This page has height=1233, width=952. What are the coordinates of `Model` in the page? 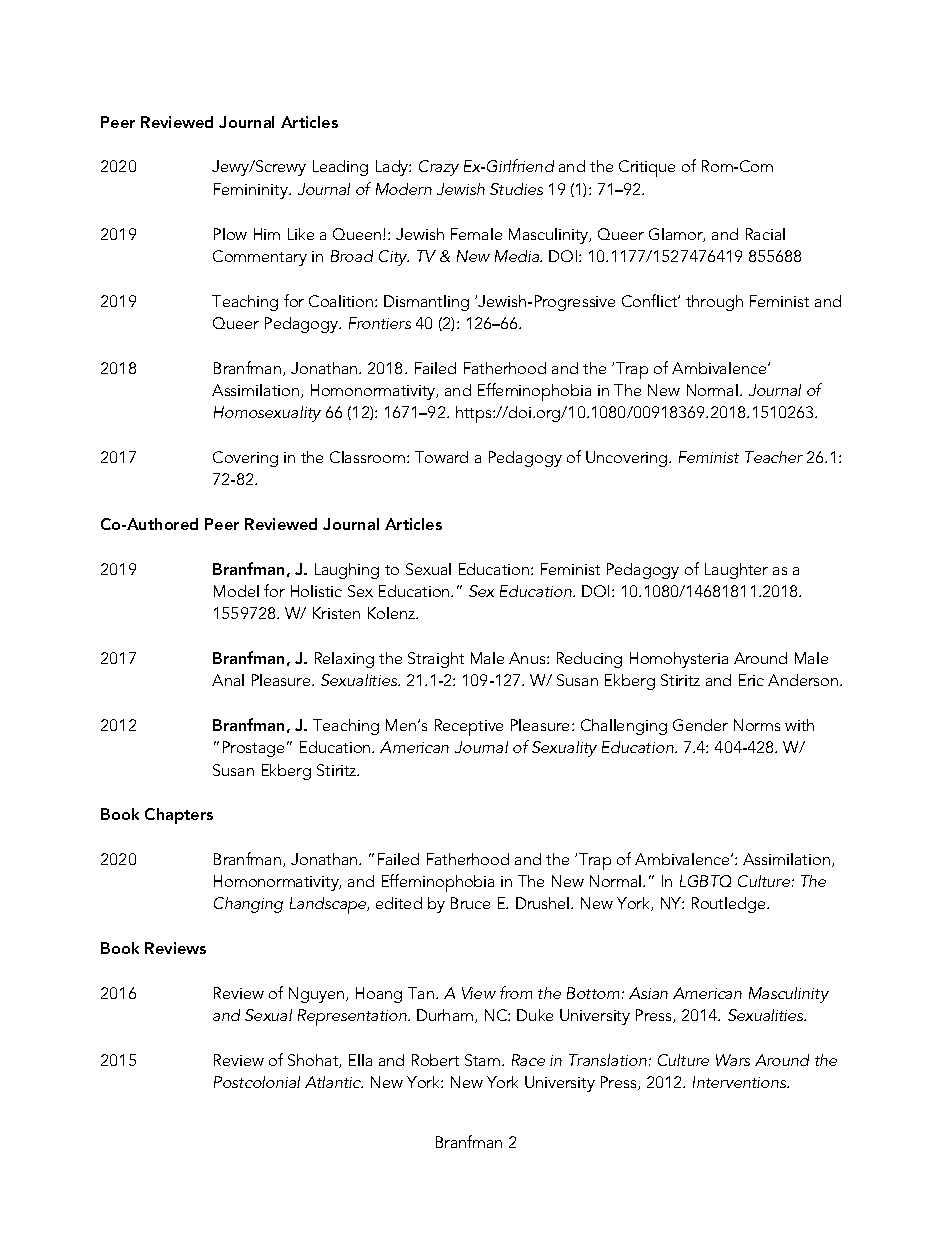 It's located at (236, 591).
